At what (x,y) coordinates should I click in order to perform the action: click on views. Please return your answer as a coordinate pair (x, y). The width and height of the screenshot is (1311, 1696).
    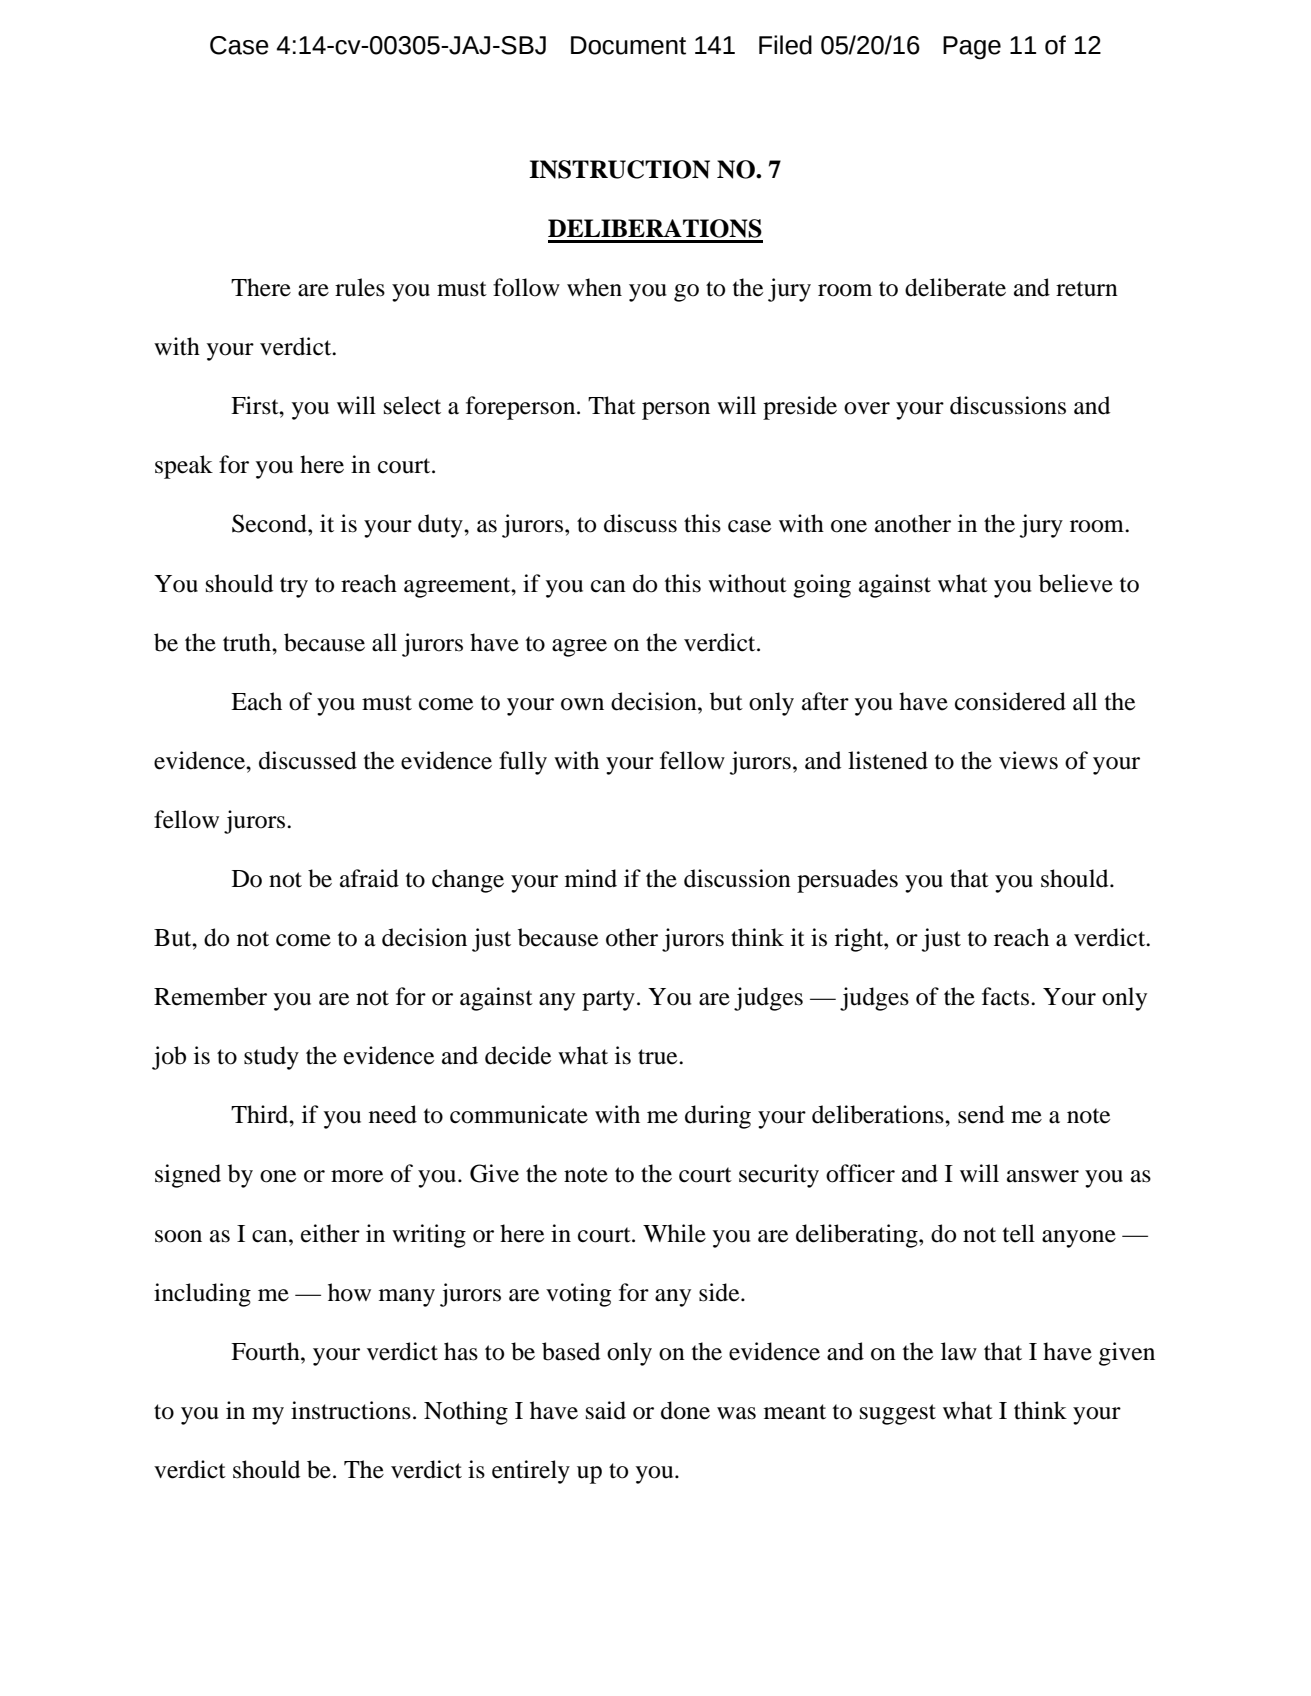
    Looking at the image, I should click on (1028, 760).
